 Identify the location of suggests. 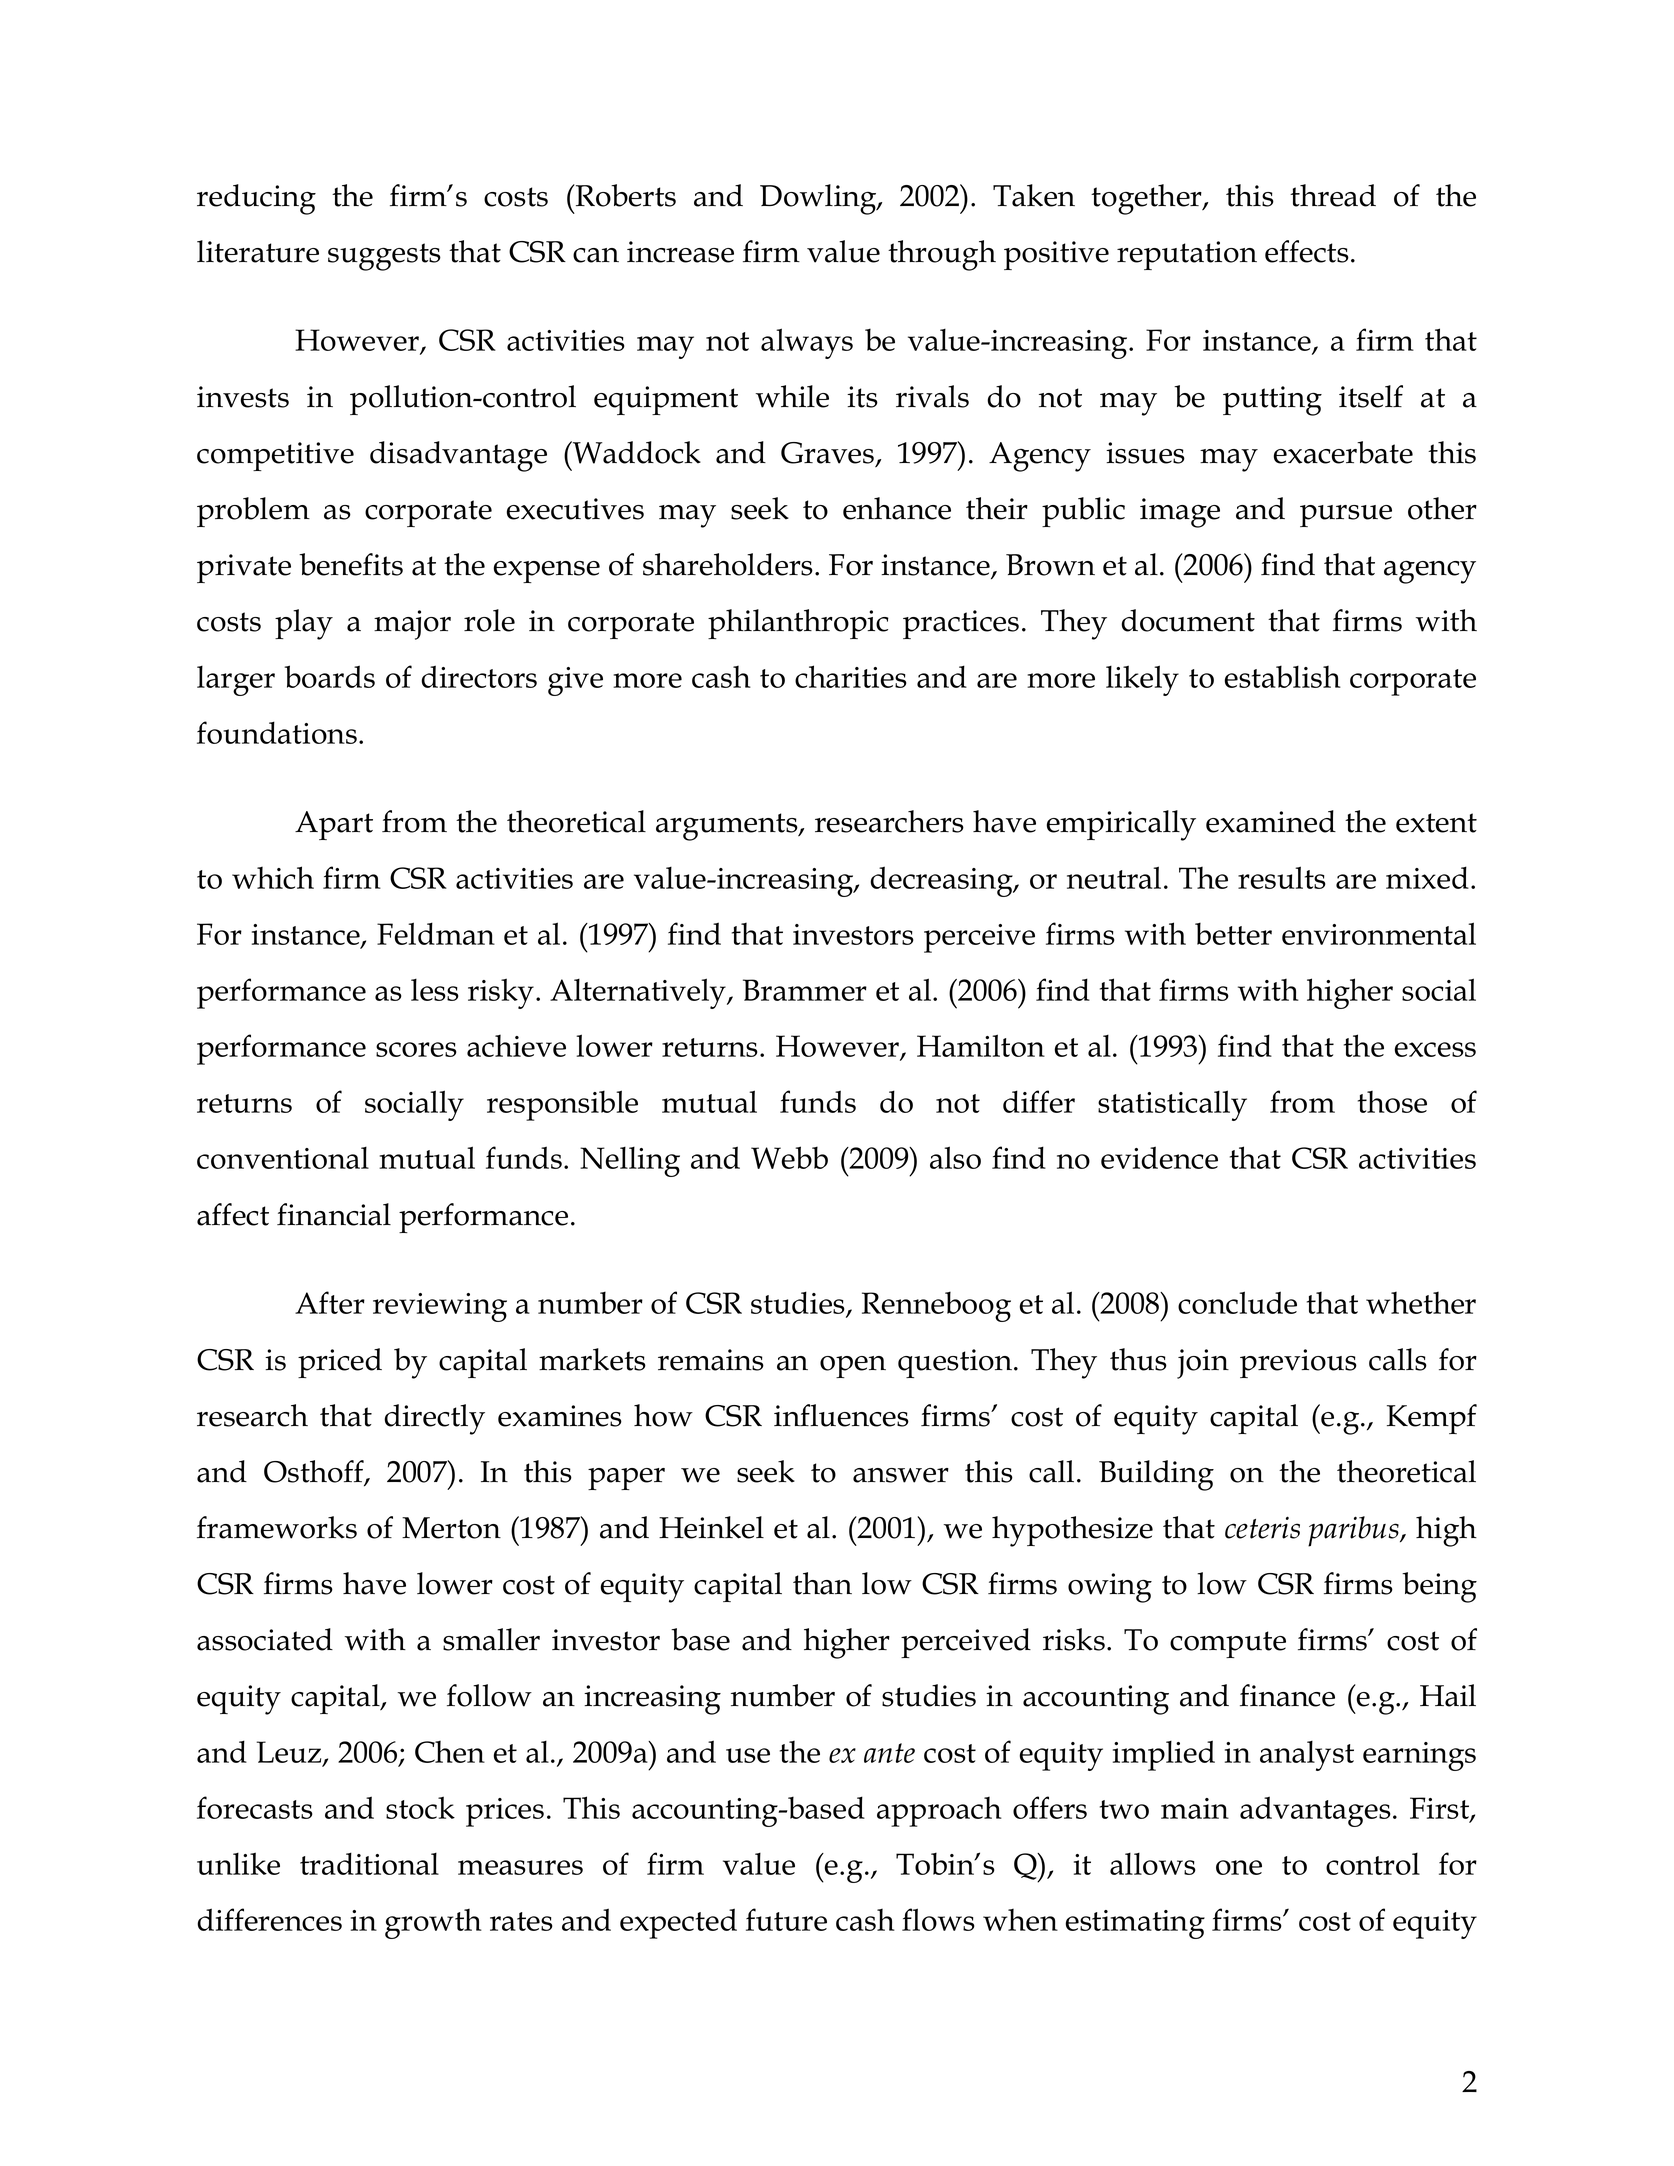
(384, 257).
